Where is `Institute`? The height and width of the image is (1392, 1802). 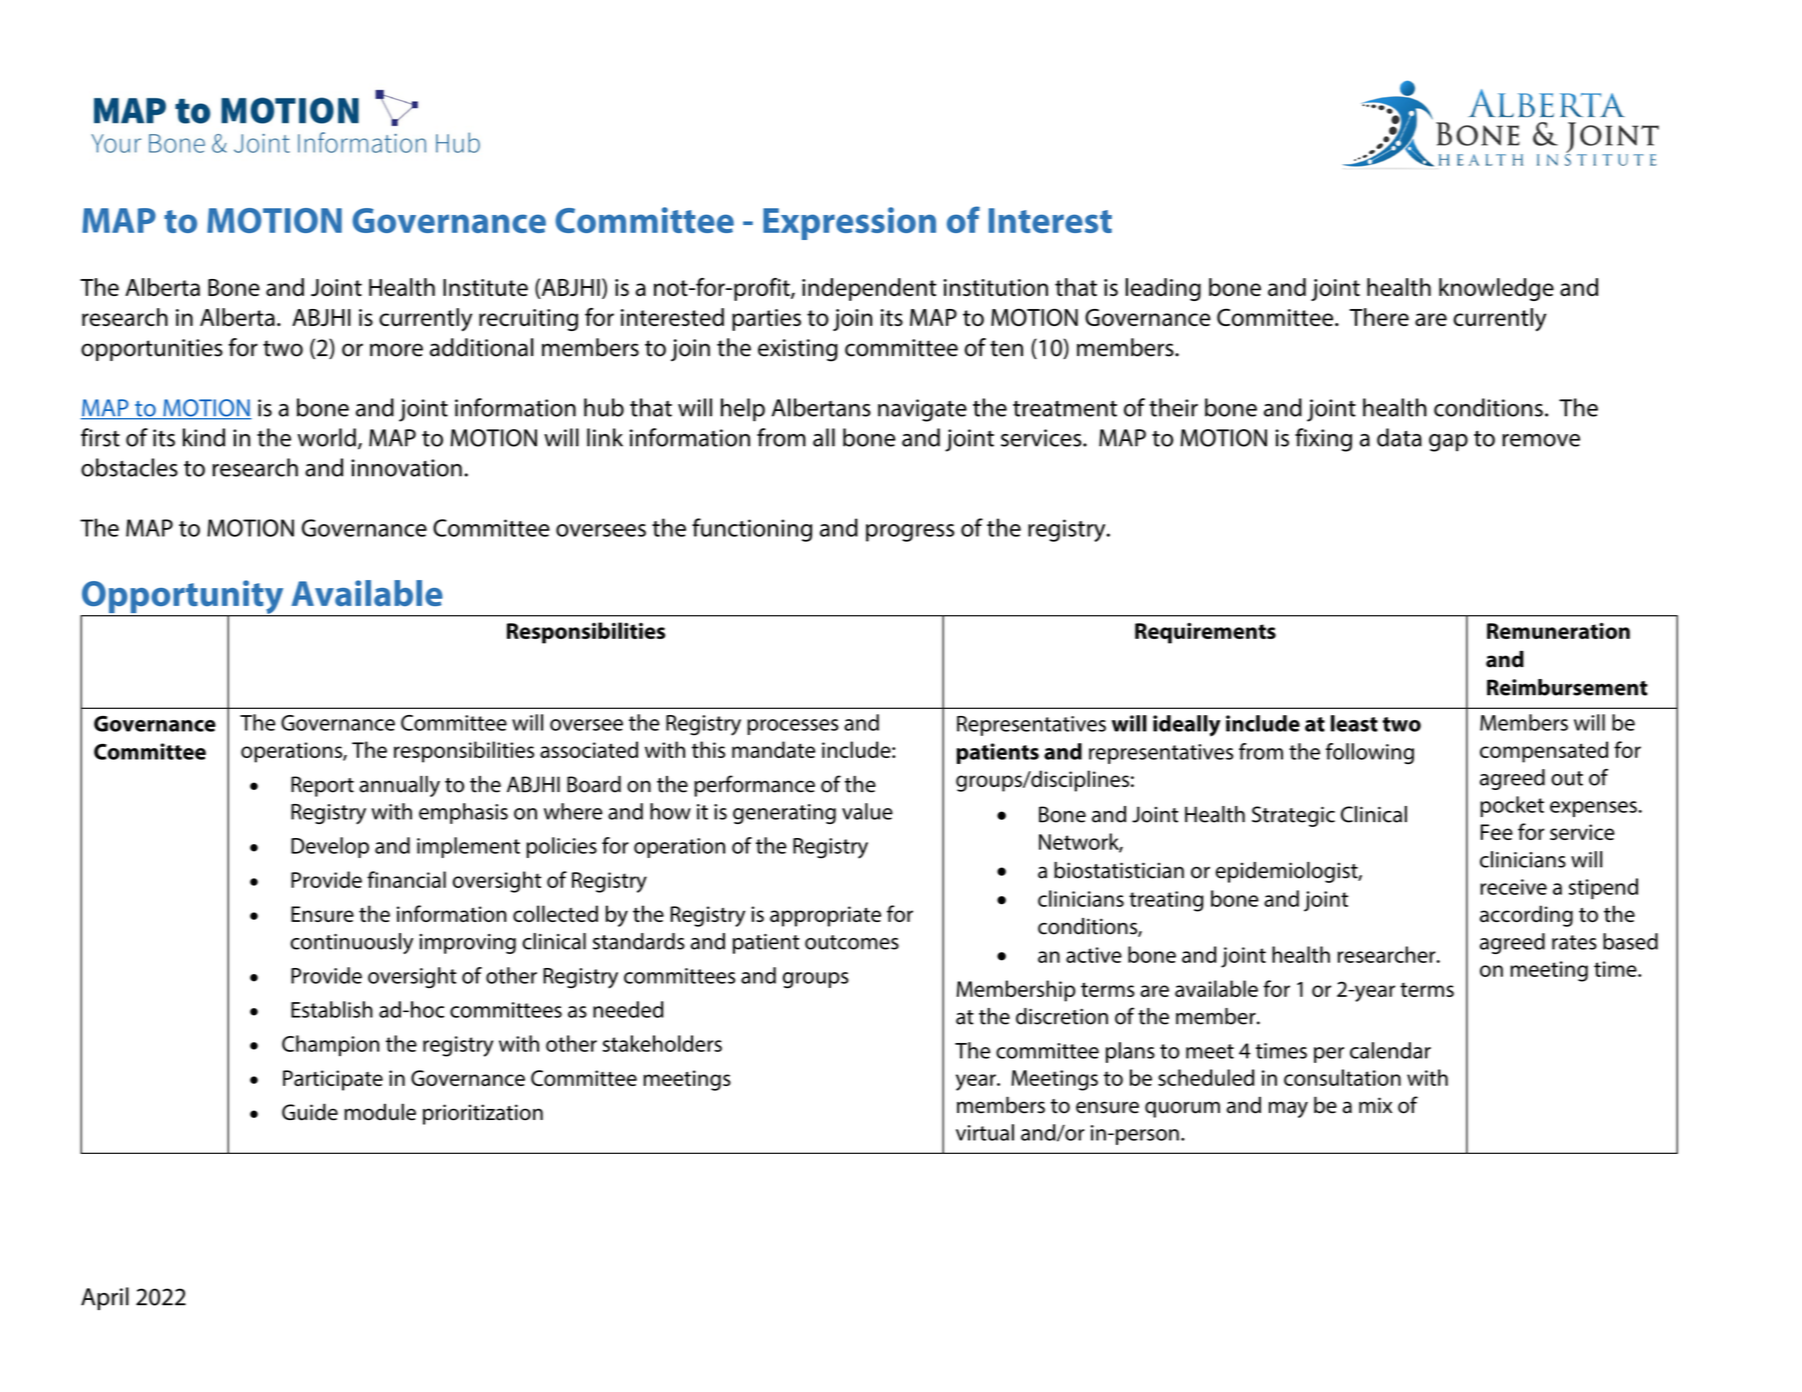 Institute is located at coordinates (485, 287).
